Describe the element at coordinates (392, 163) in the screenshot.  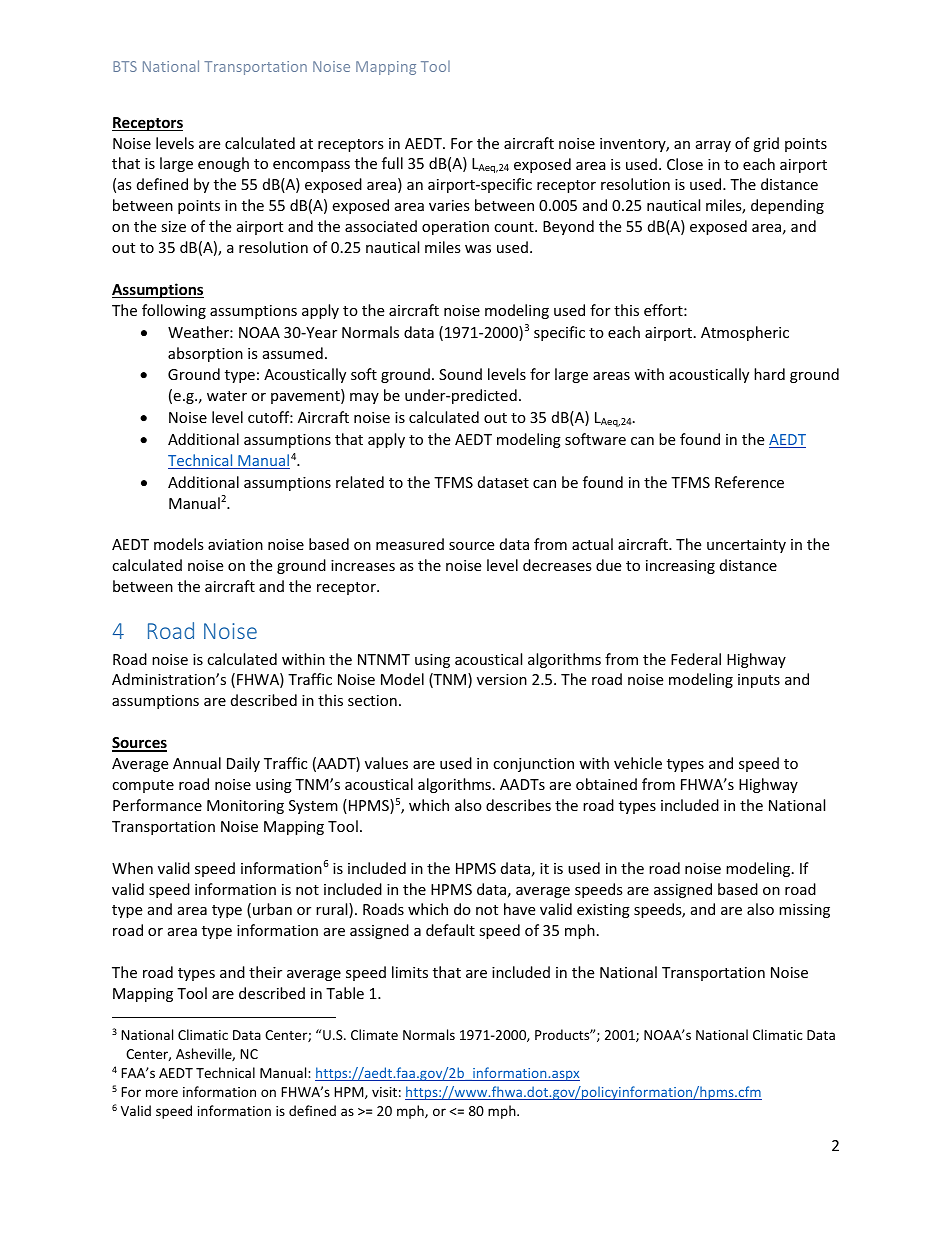
I see `full` at that location.
